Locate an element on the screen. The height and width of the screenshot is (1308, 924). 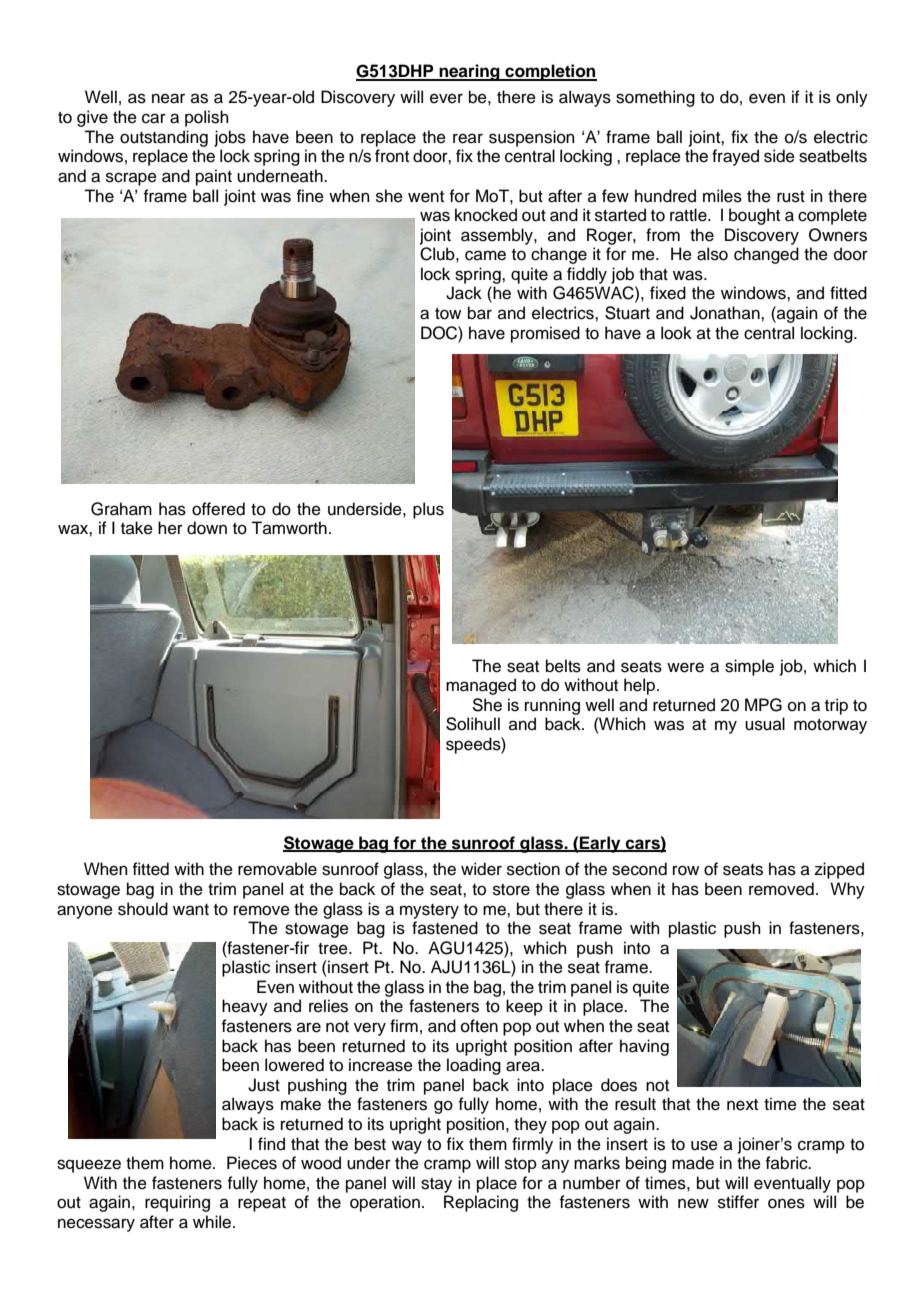
bar is located at coordinates (480, 313).
